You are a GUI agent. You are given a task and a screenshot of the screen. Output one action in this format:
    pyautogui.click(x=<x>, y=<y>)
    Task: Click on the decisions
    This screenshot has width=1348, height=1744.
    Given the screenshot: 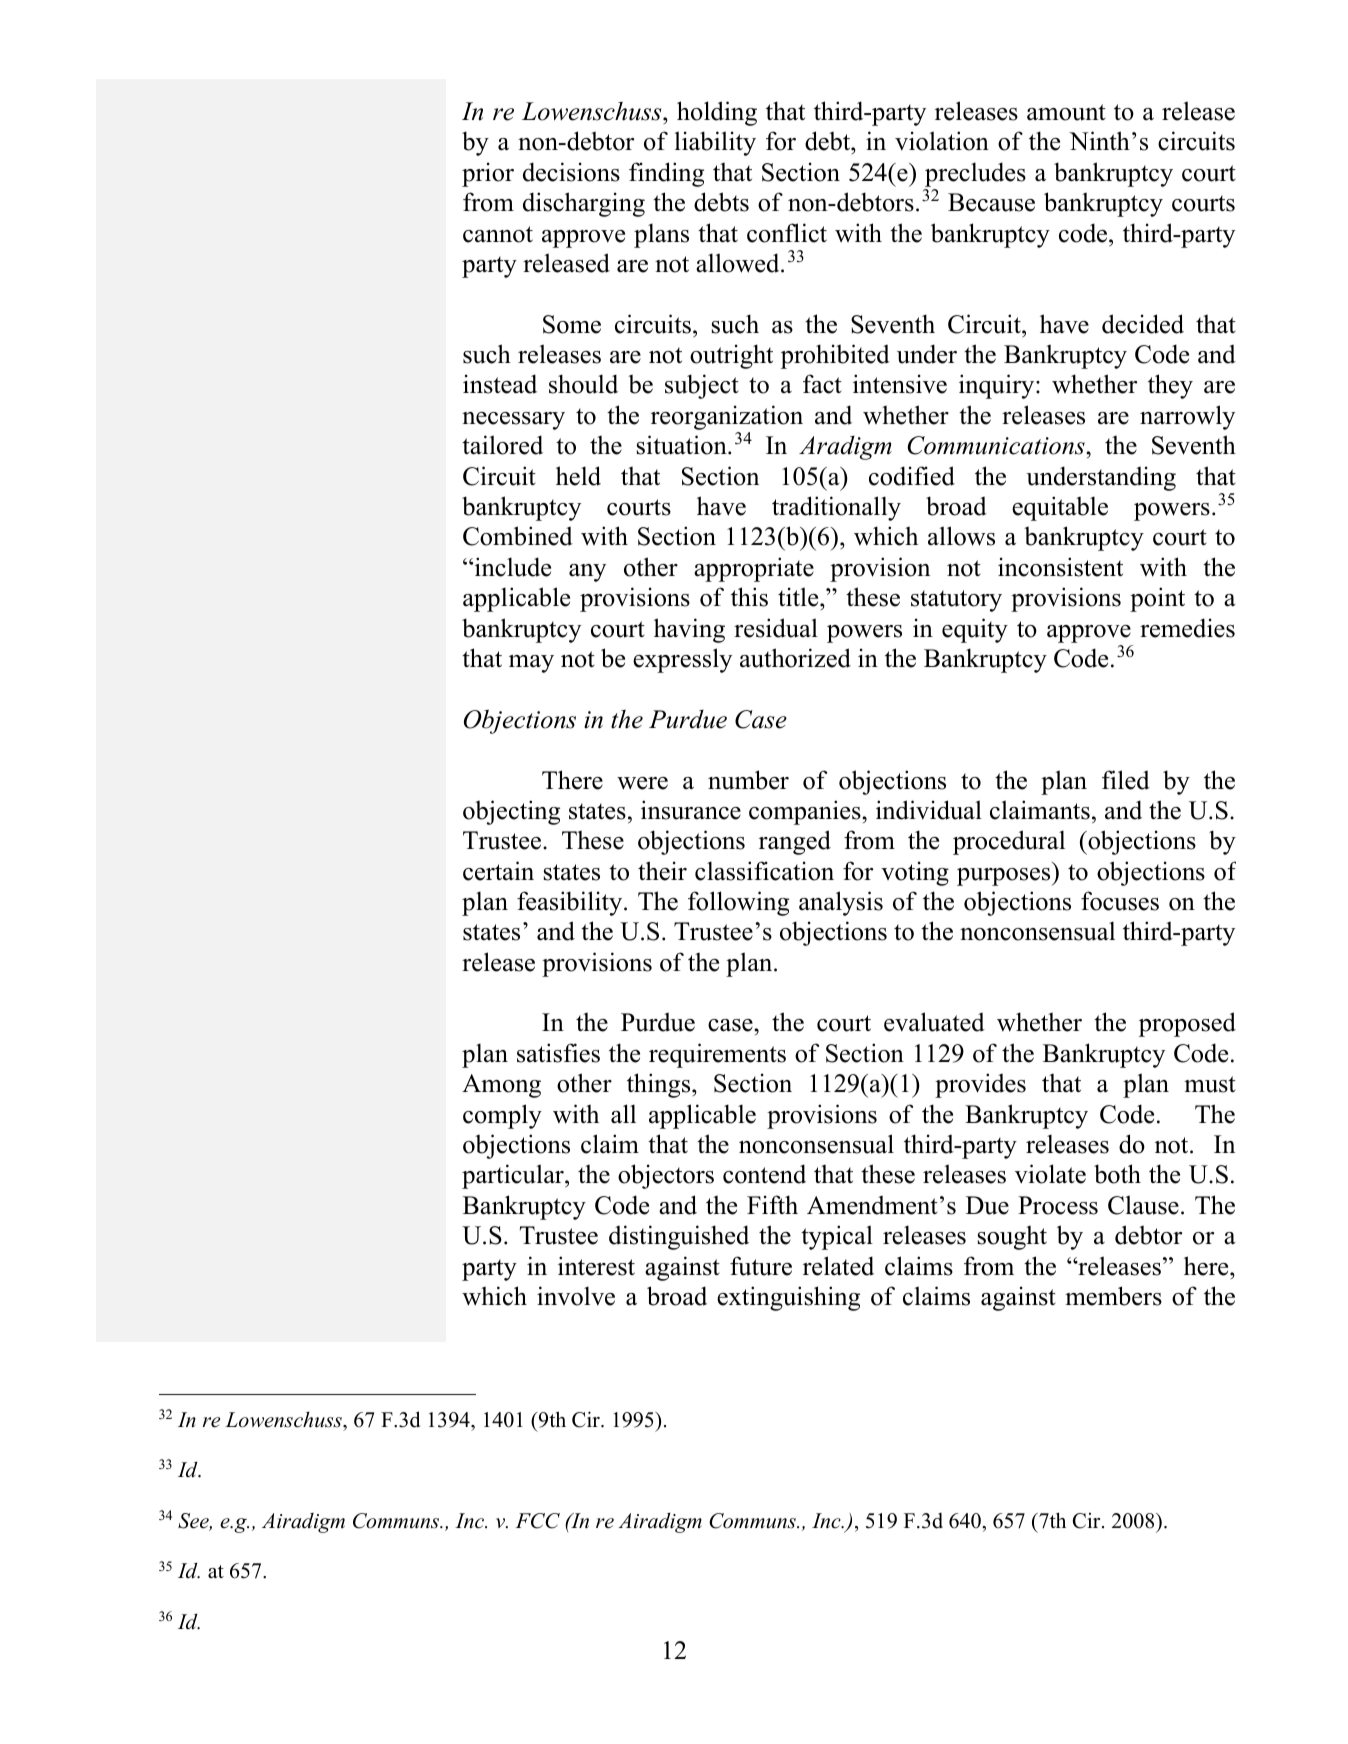 What is the action you would take?
    pyautogui.click(x=571, y=172)
